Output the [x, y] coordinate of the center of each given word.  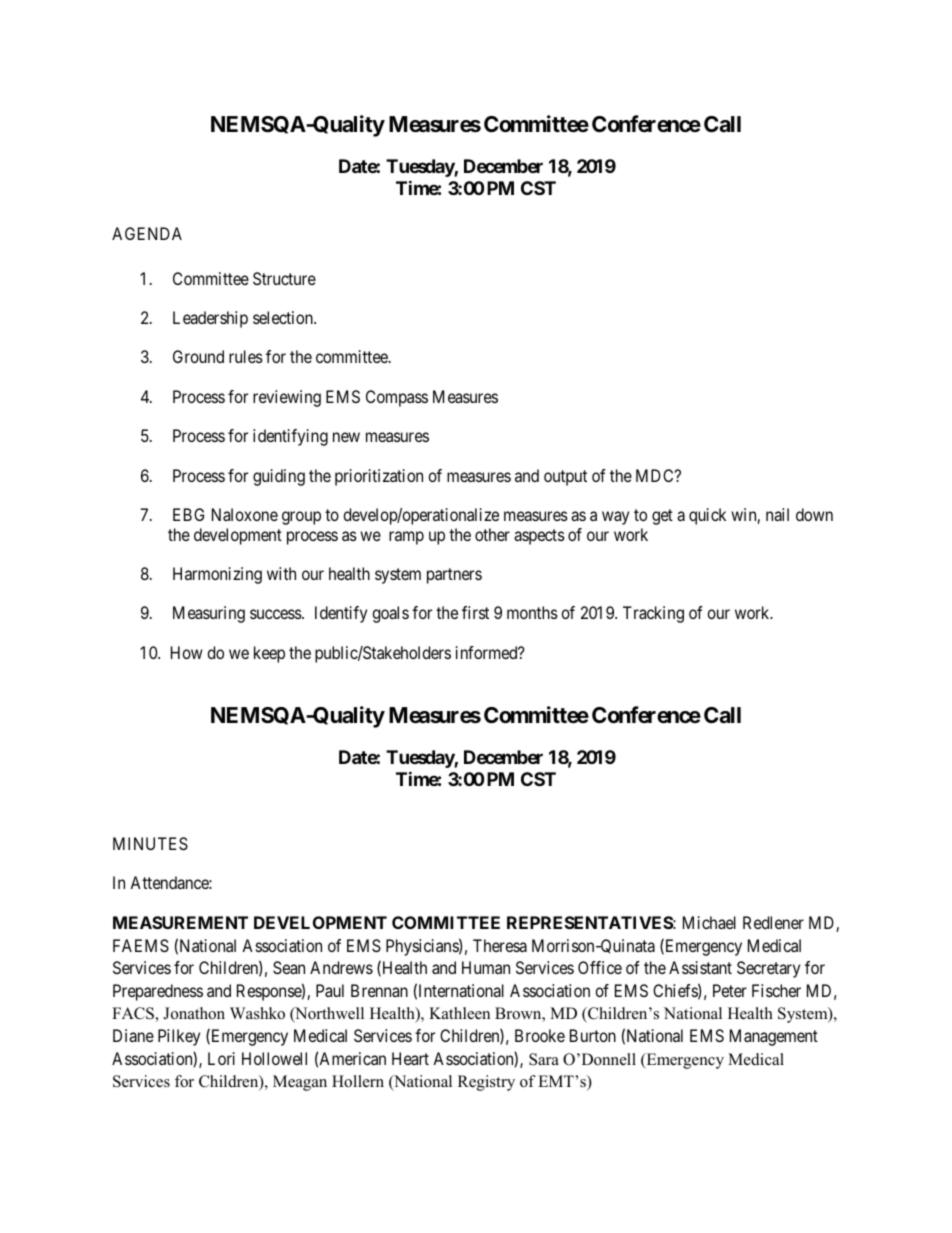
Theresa [500, 945]
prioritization [379, 477]
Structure [284, 278]
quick [707, 516]
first [475, 612]
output [565, 478]
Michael [709, 922]
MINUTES [150, 843]
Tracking [653, 614]
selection [284, 317]
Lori [221, 1058]
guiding [279, 477]
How [187, 652]
